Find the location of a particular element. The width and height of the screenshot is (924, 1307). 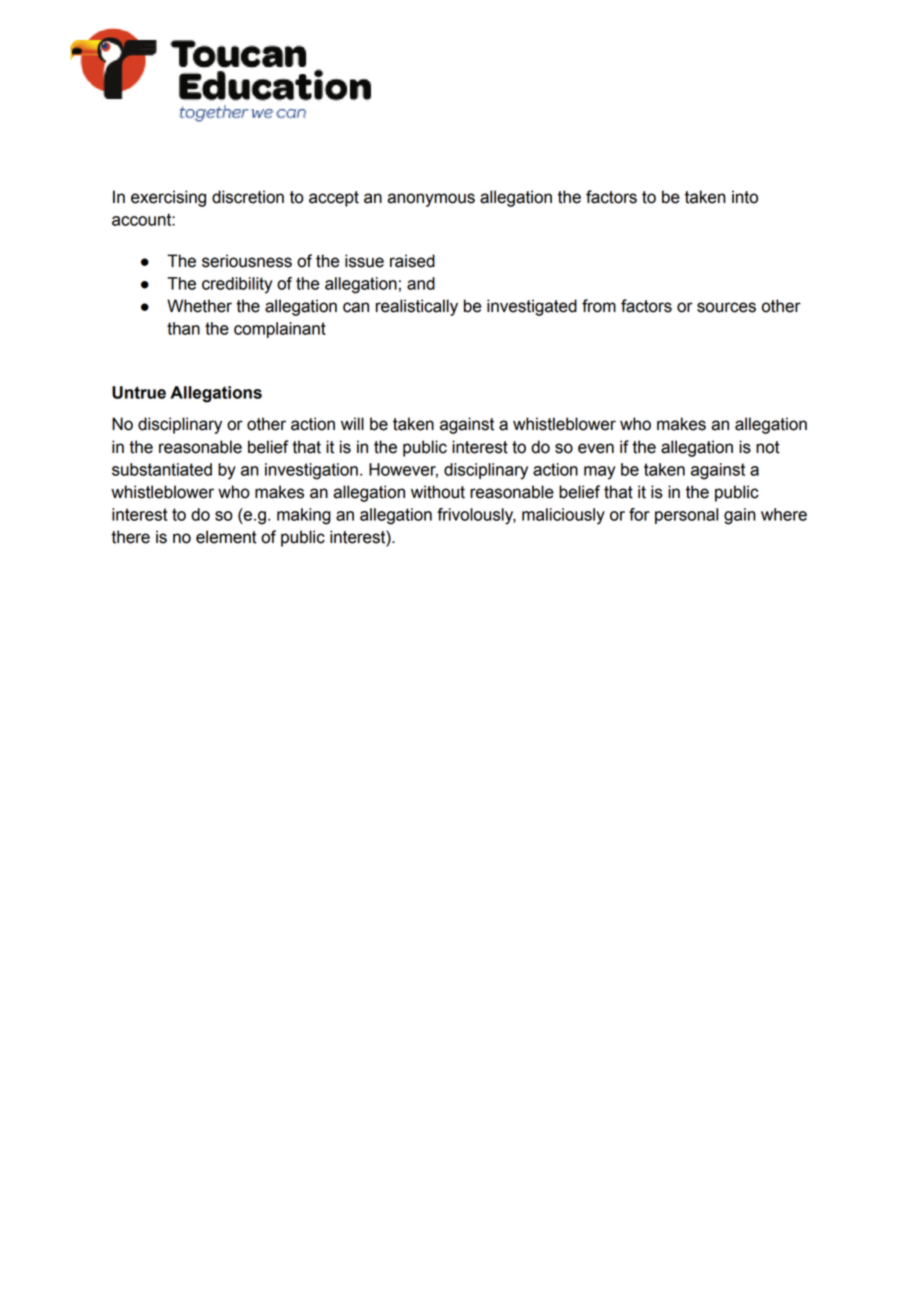

element is located at coordinates (226, 537).
